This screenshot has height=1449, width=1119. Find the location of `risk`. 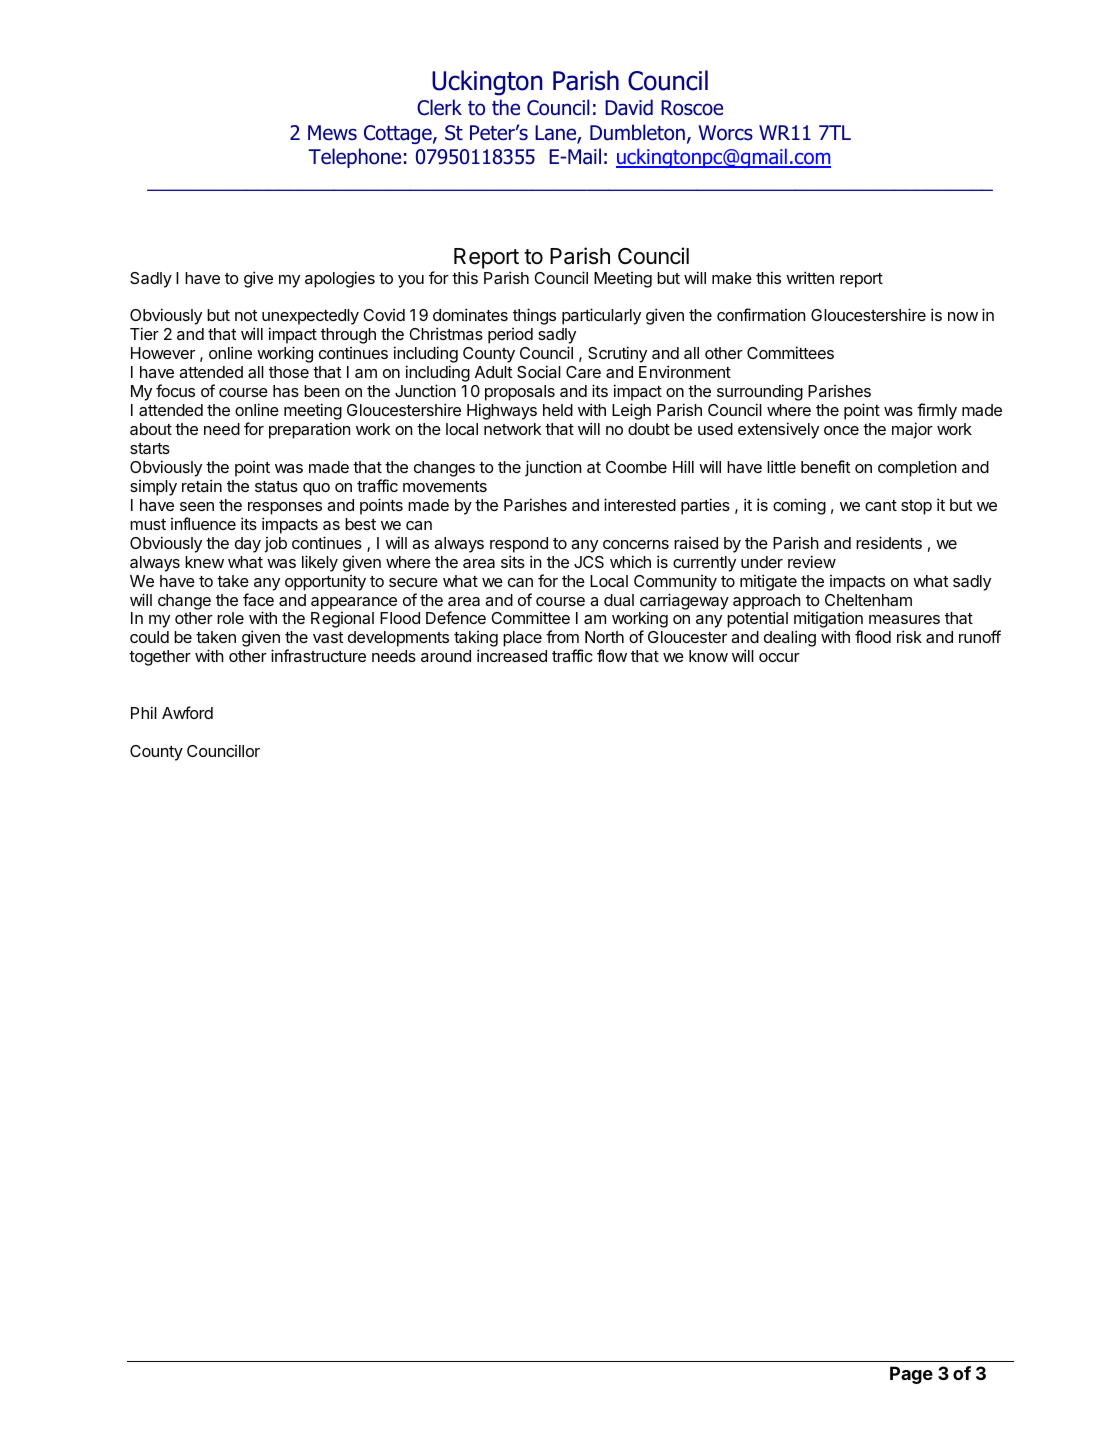

risk is located at coordinates (909, 636).
